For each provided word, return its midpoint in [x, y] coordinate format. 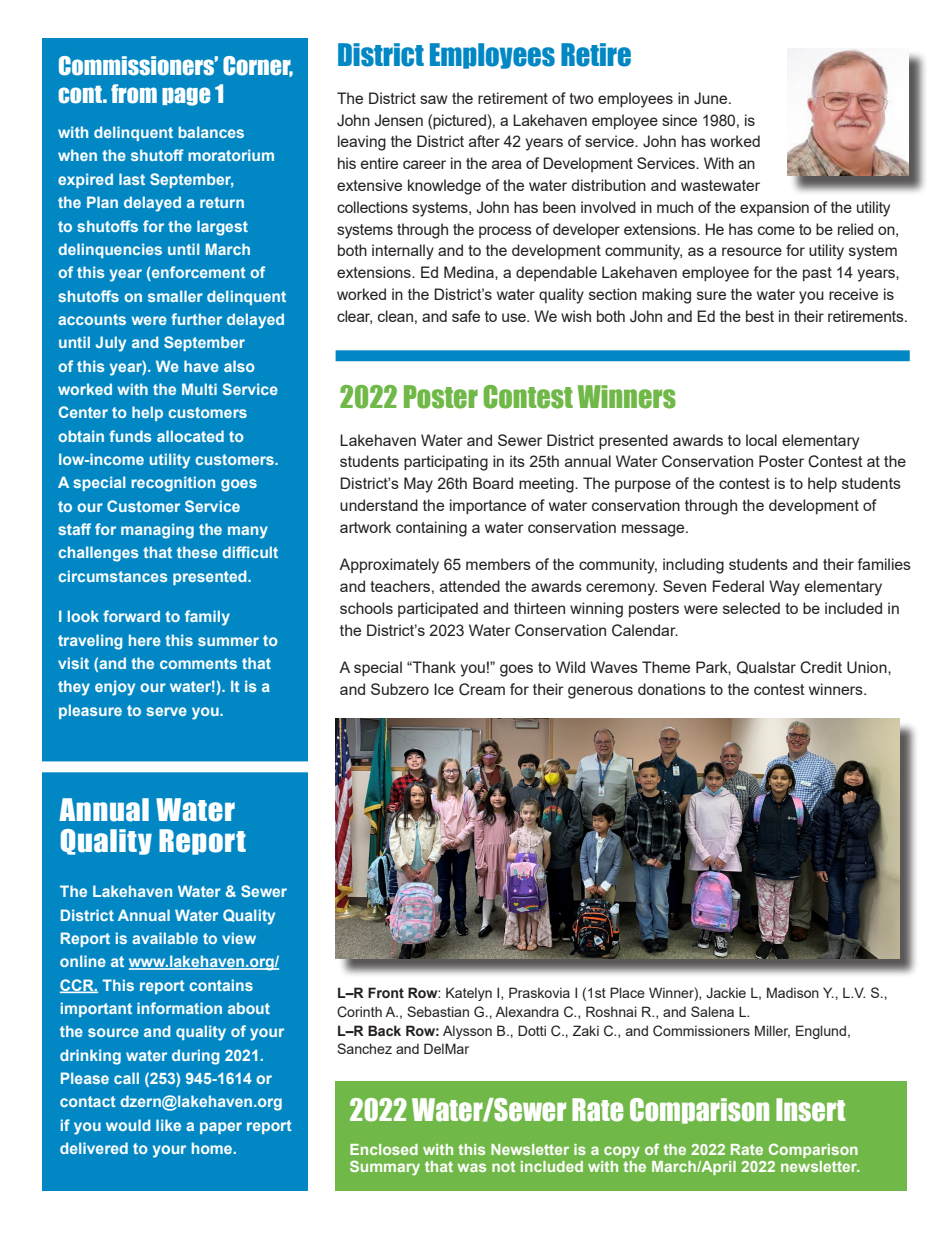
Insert [810, 1110]
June [712, 98]
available [165, 938]
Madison [793, 992]
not [503, 1166]
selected [751, 608]
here [145, 640]
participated [438, 609]
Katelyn [469, 994]
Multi [199, 389]
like [168, 1125]
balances [211, 132]
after [484, 141]
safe [466, 316]
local [761, 440]
